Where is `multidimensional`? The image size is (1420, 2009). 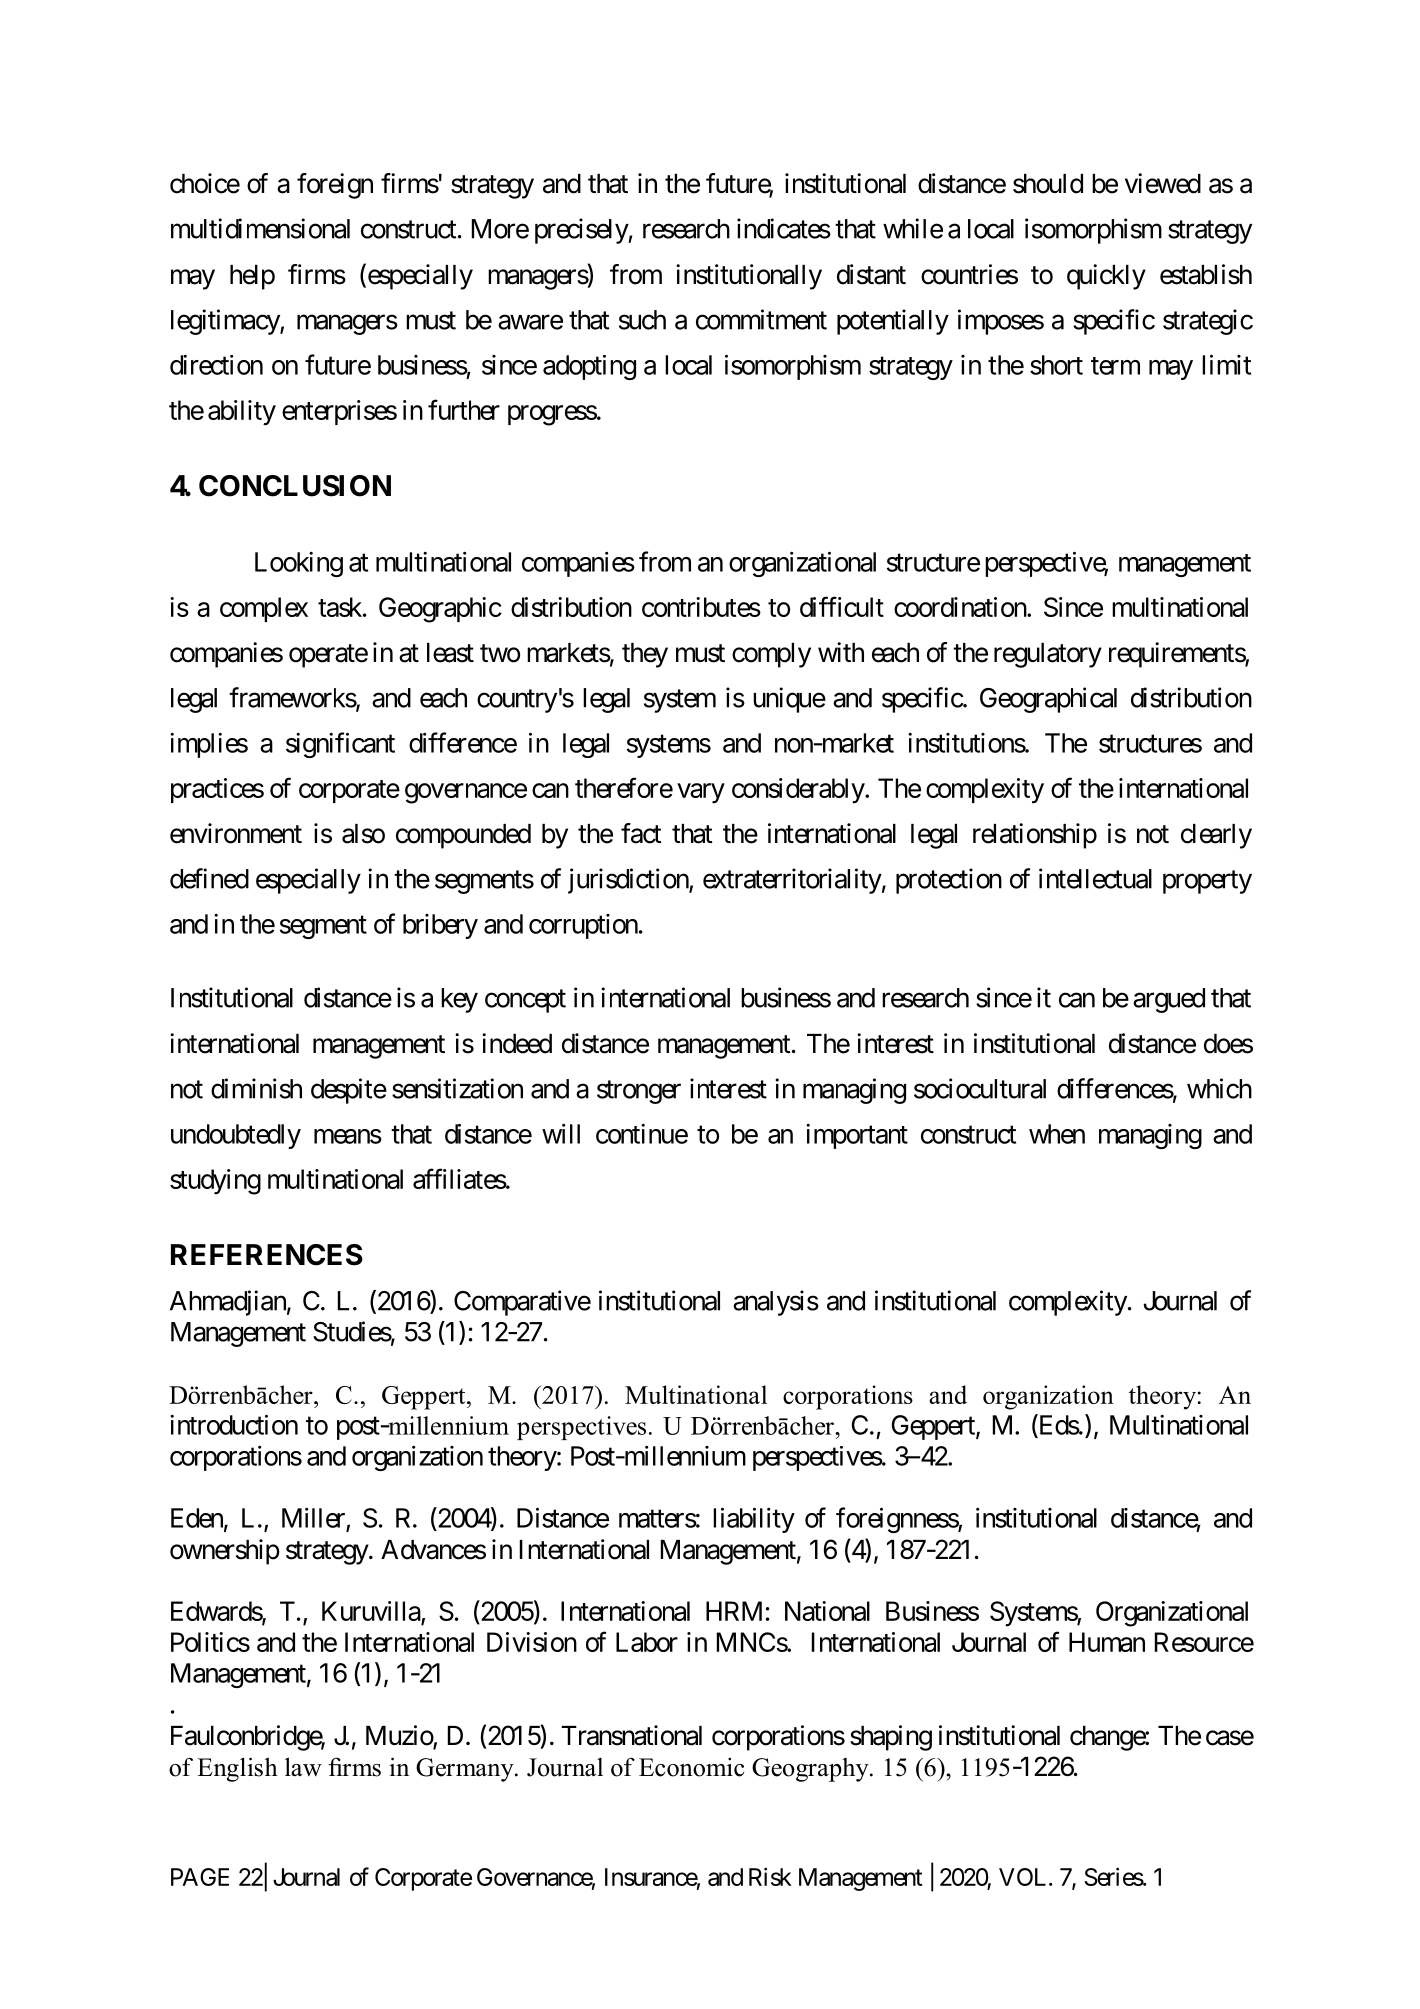
multidimensional is located at coordinates (260, 228).
